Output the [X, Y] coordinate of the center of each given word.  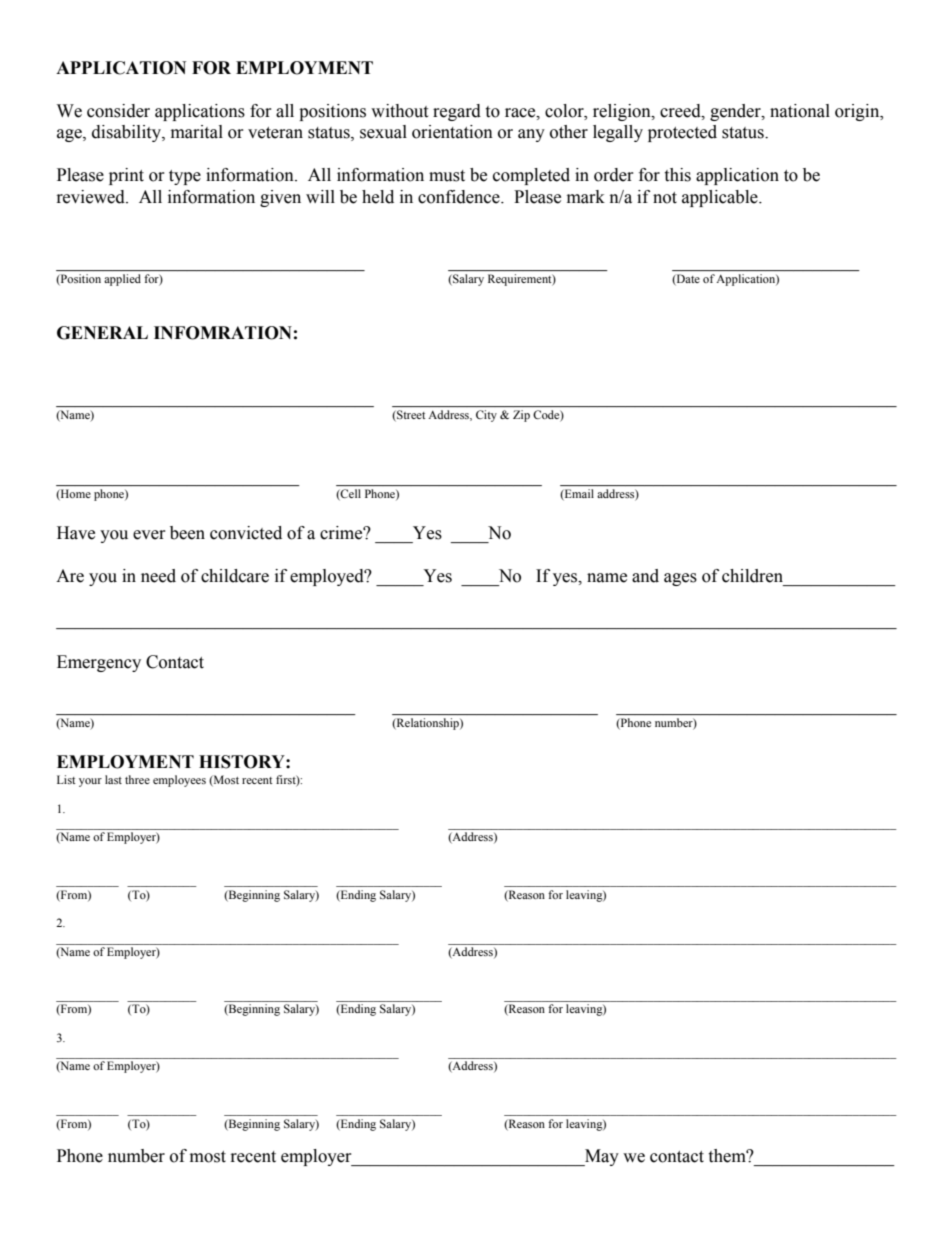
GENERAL [102, 333]
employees [179, 781]
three [137, 779]
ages [680, 579]
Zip [521, 416]
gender [736, 112]
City [486, 416]
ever [149, 535]
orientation [452, 132]
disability [127, 133]
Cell [351, 493]
